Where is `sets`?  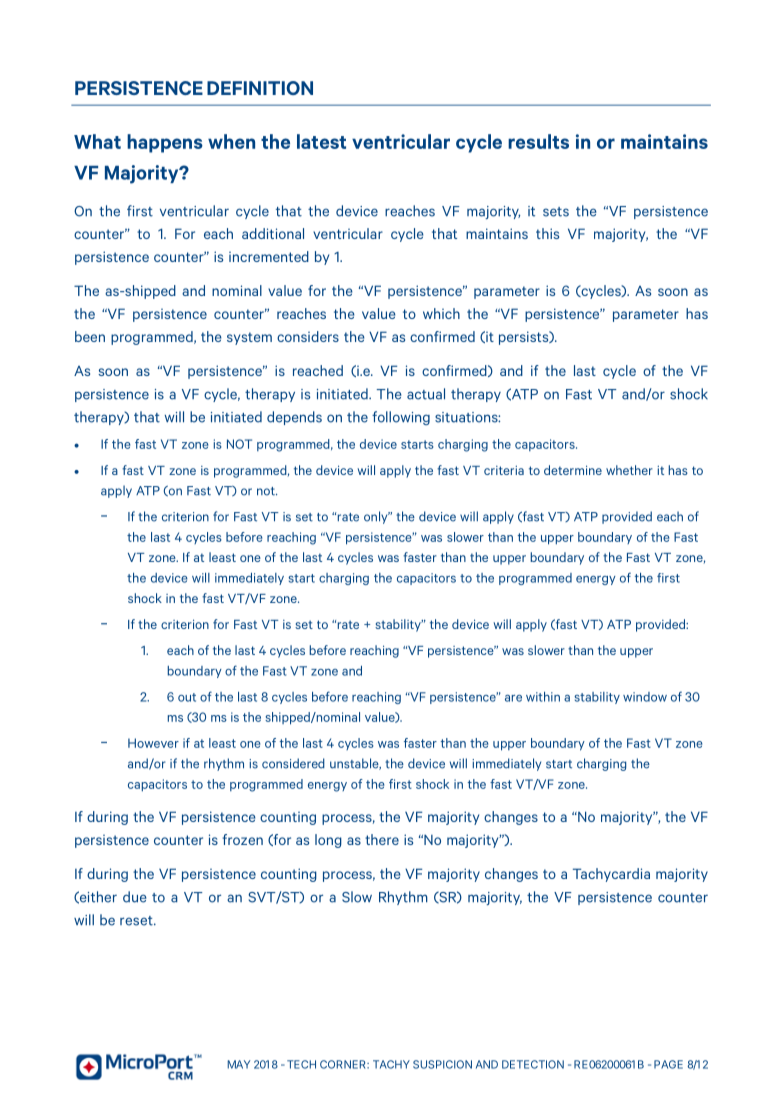
sets is located at coordinates (556, 212).
